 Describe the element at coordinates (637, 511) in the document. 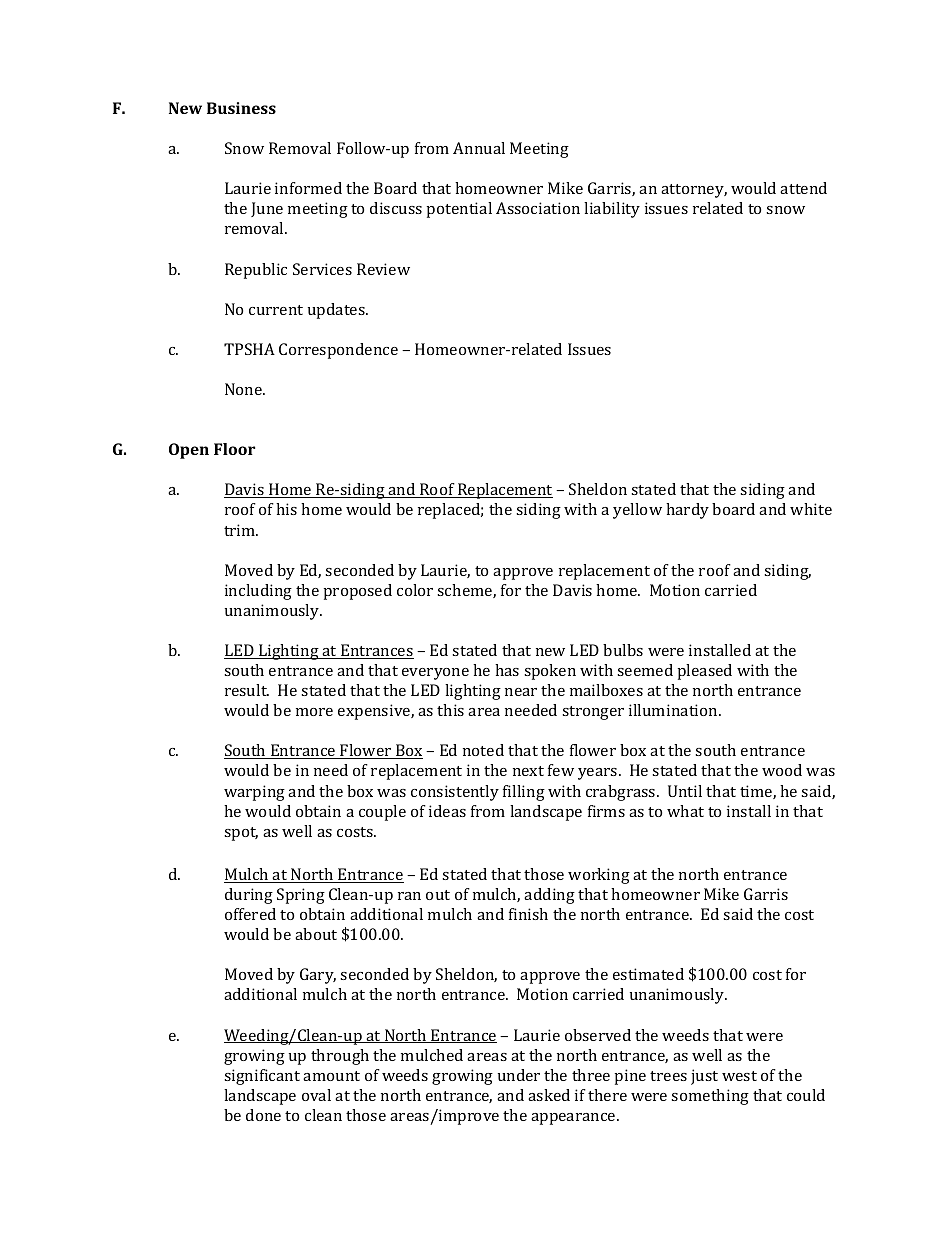

I see `yellow` at that location.
